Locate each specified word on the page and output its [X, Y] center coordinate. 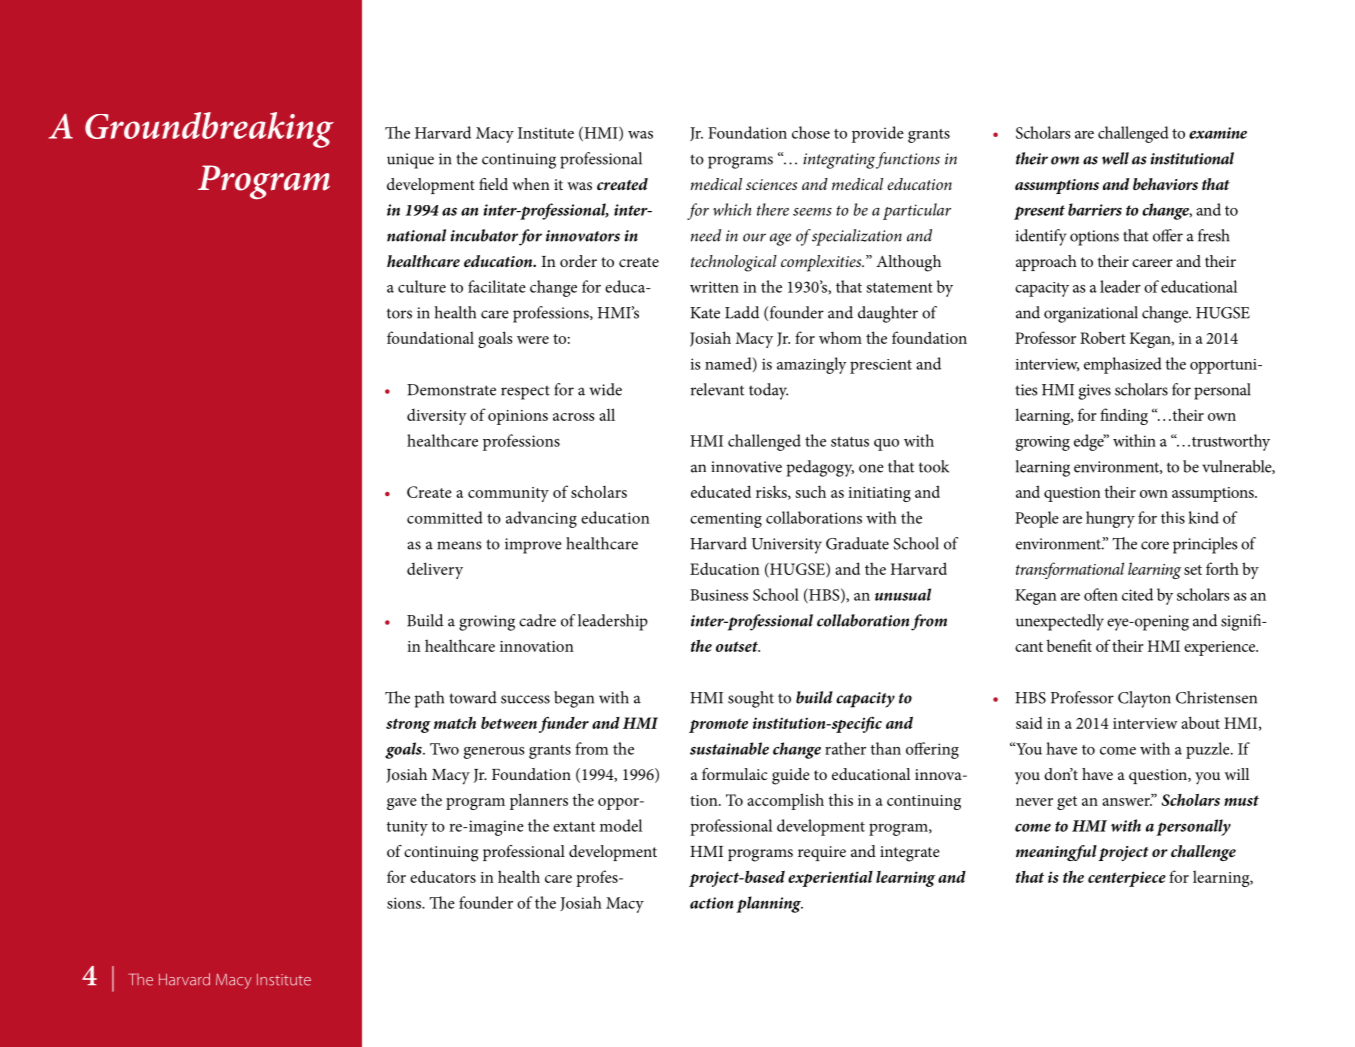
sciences [771, 184]
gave [402, 804]
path [429, 699]
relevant [717, 389]
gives [1095, 392]
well [1115, 158]
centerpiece [1127, 879]
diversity [437, 416]
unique [410, 161]
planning [769, 904]
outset [738, 646]
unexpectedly [1060, 622]
